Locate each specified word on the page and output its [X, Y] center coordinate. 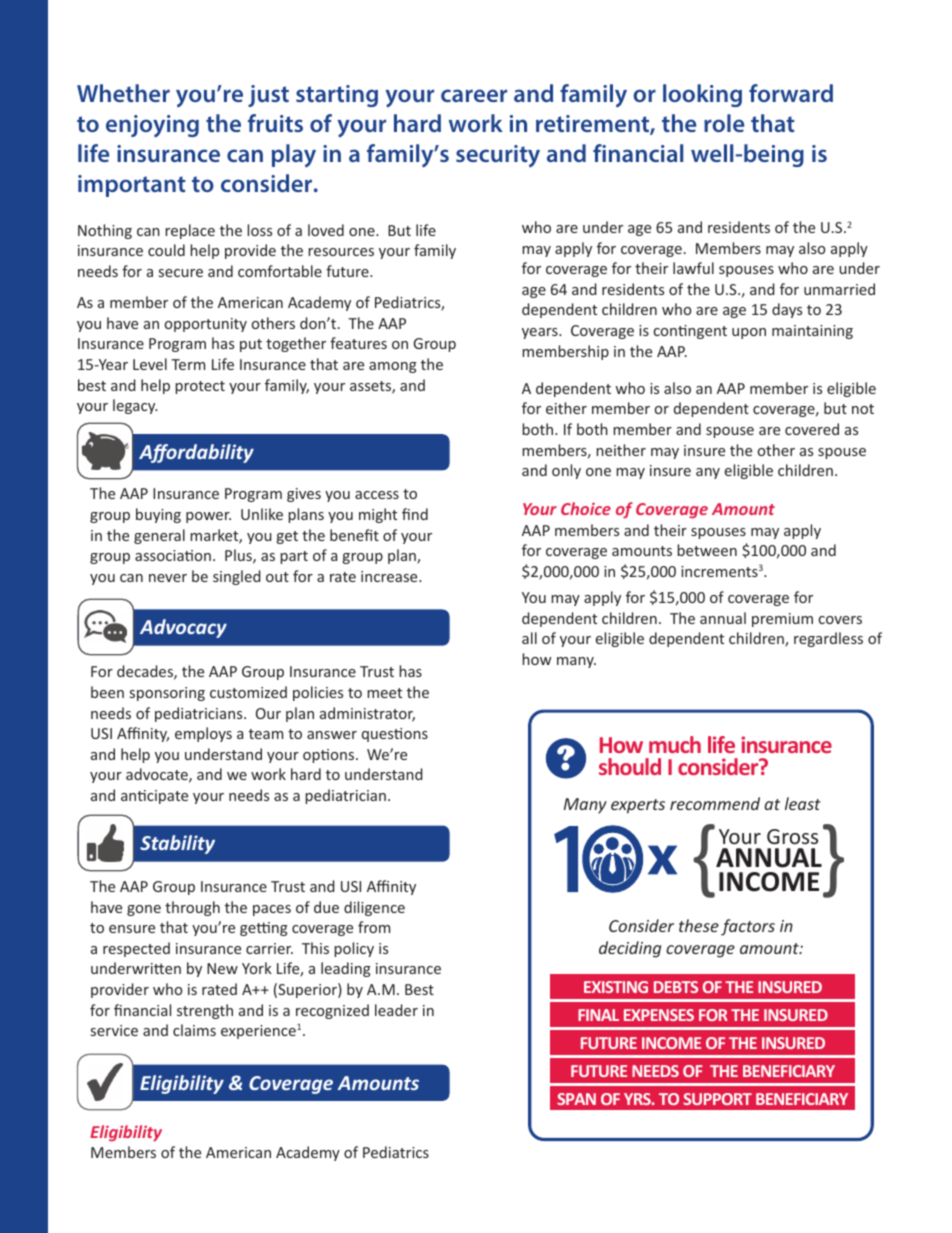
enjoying [152, 126]
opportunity [206, 325]
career [474, 95]
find [415, 514]
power [208, 517]
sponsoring [167, 694]
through [192, 908]
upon [749, 333]
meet [384, 693]
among [393, 367]
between [707, 550]
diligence [374, 908]
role [724, 123]
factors [748, 927]
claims [194, 1030]
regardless [828, 639]
